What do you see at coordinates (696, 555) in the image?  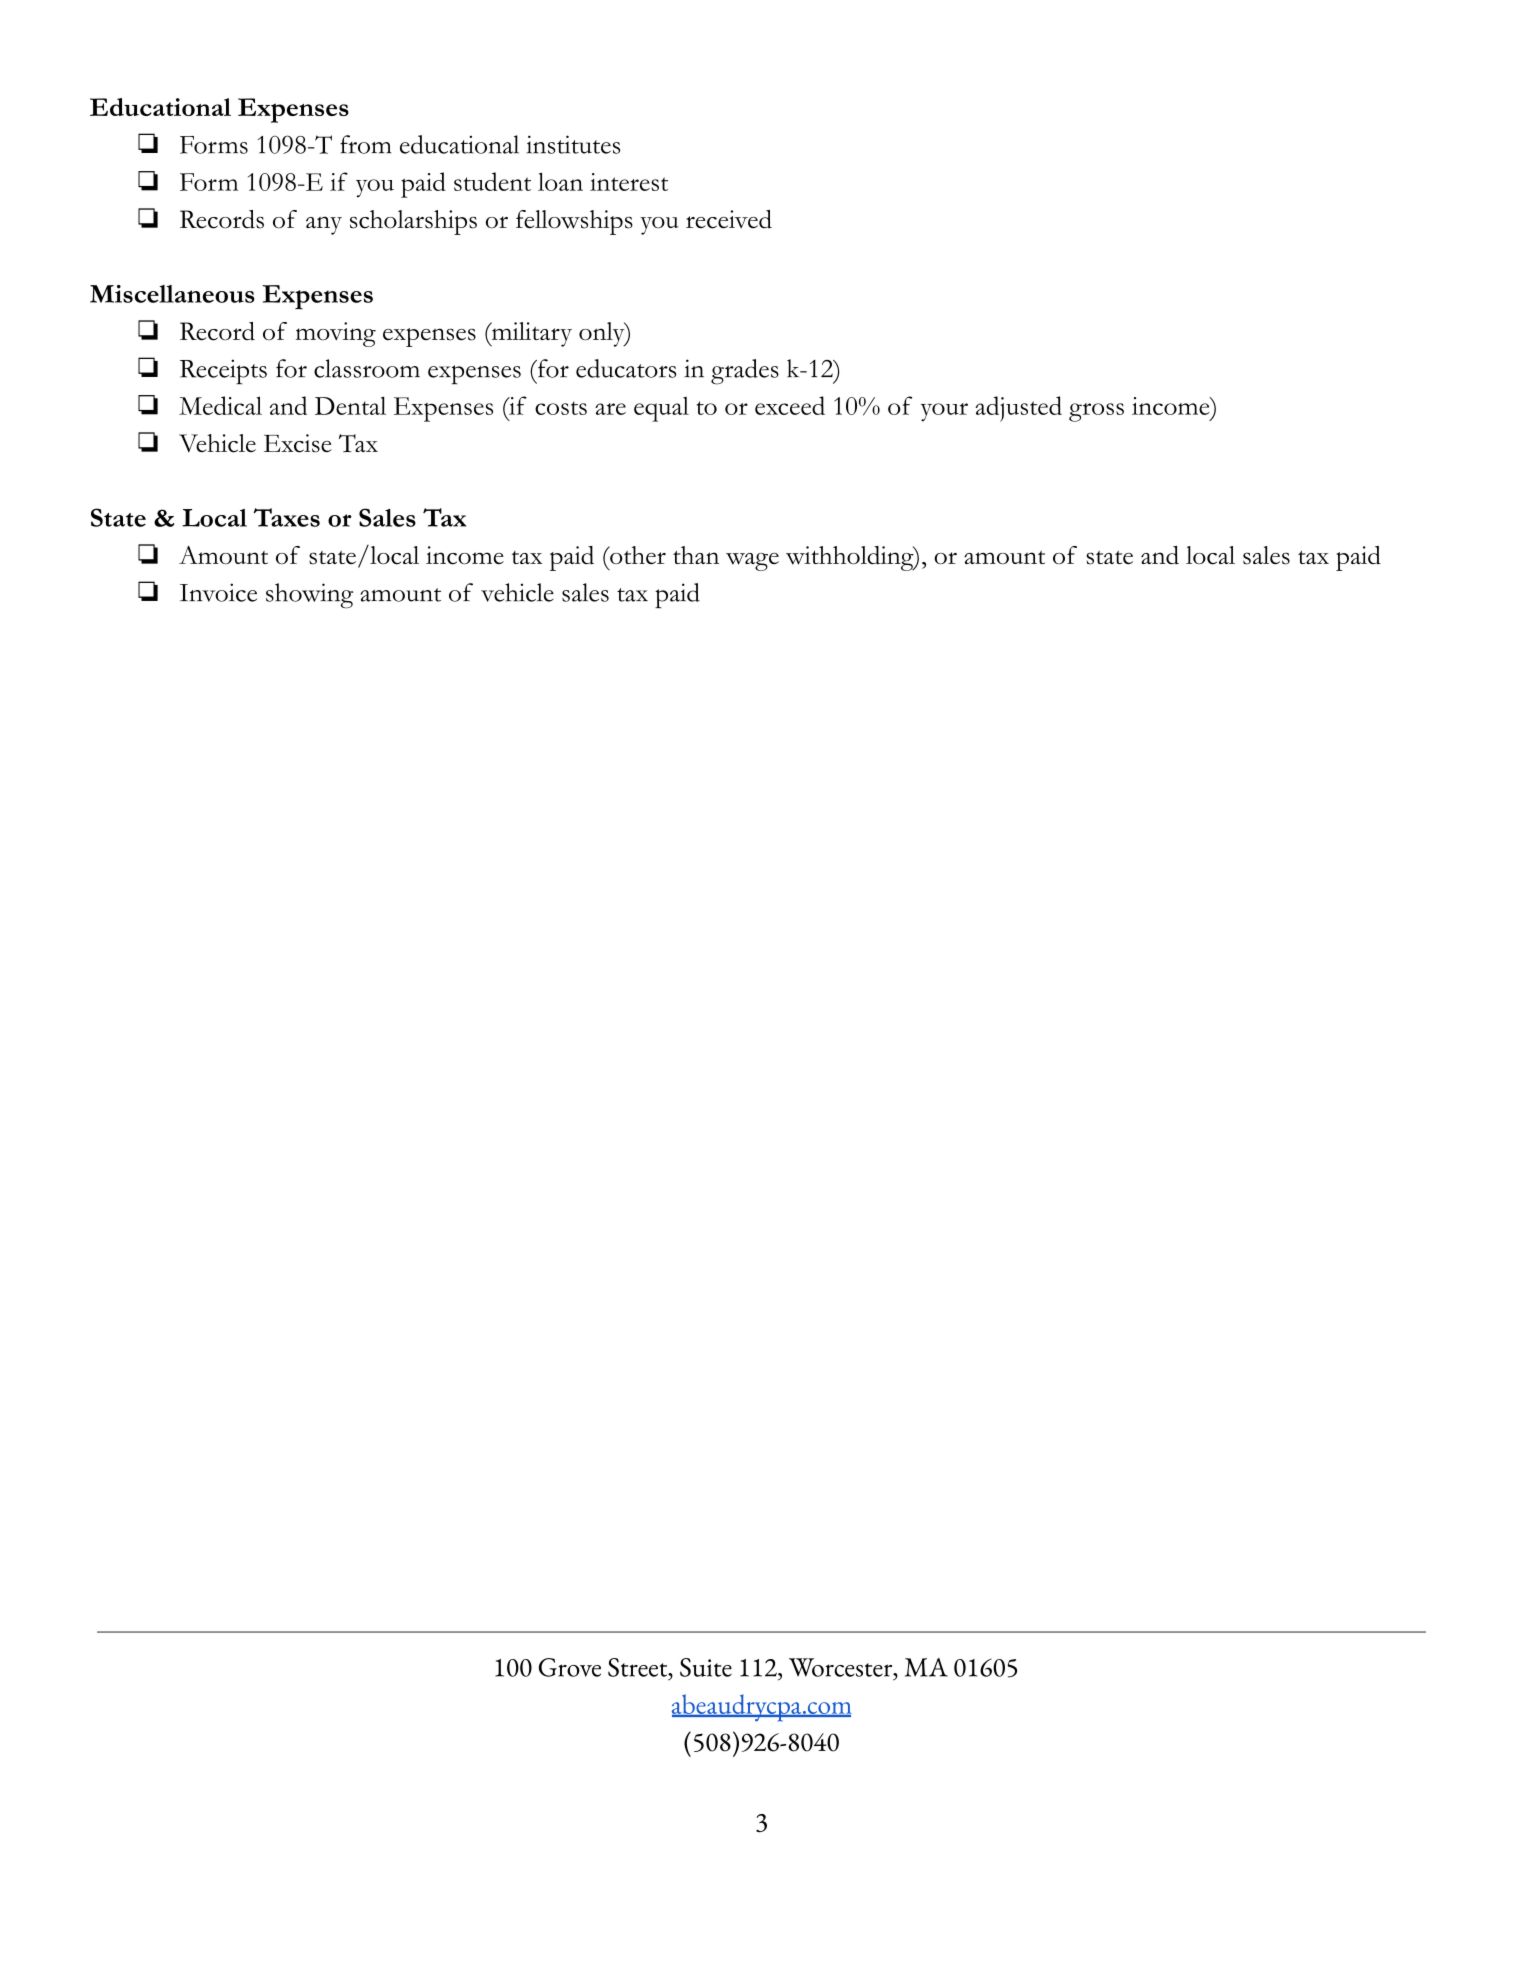 I see `than` at bounding box center [696, 555].
